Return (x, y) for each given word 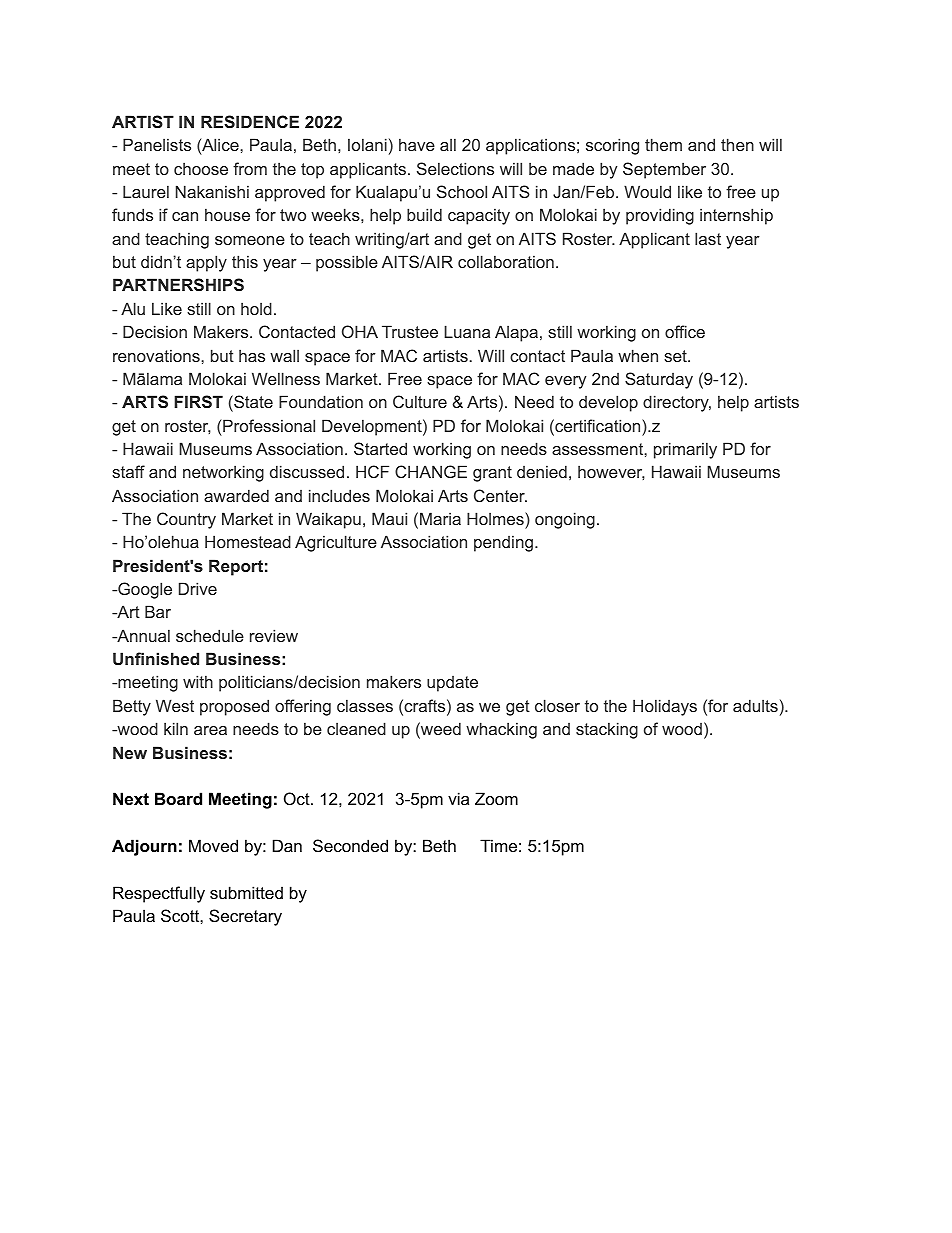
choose (201, 168)
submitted (246, 892)
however (611, 472)
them (663, 144)
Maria (440, 518)
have (417, 144)
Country (186, 520)
